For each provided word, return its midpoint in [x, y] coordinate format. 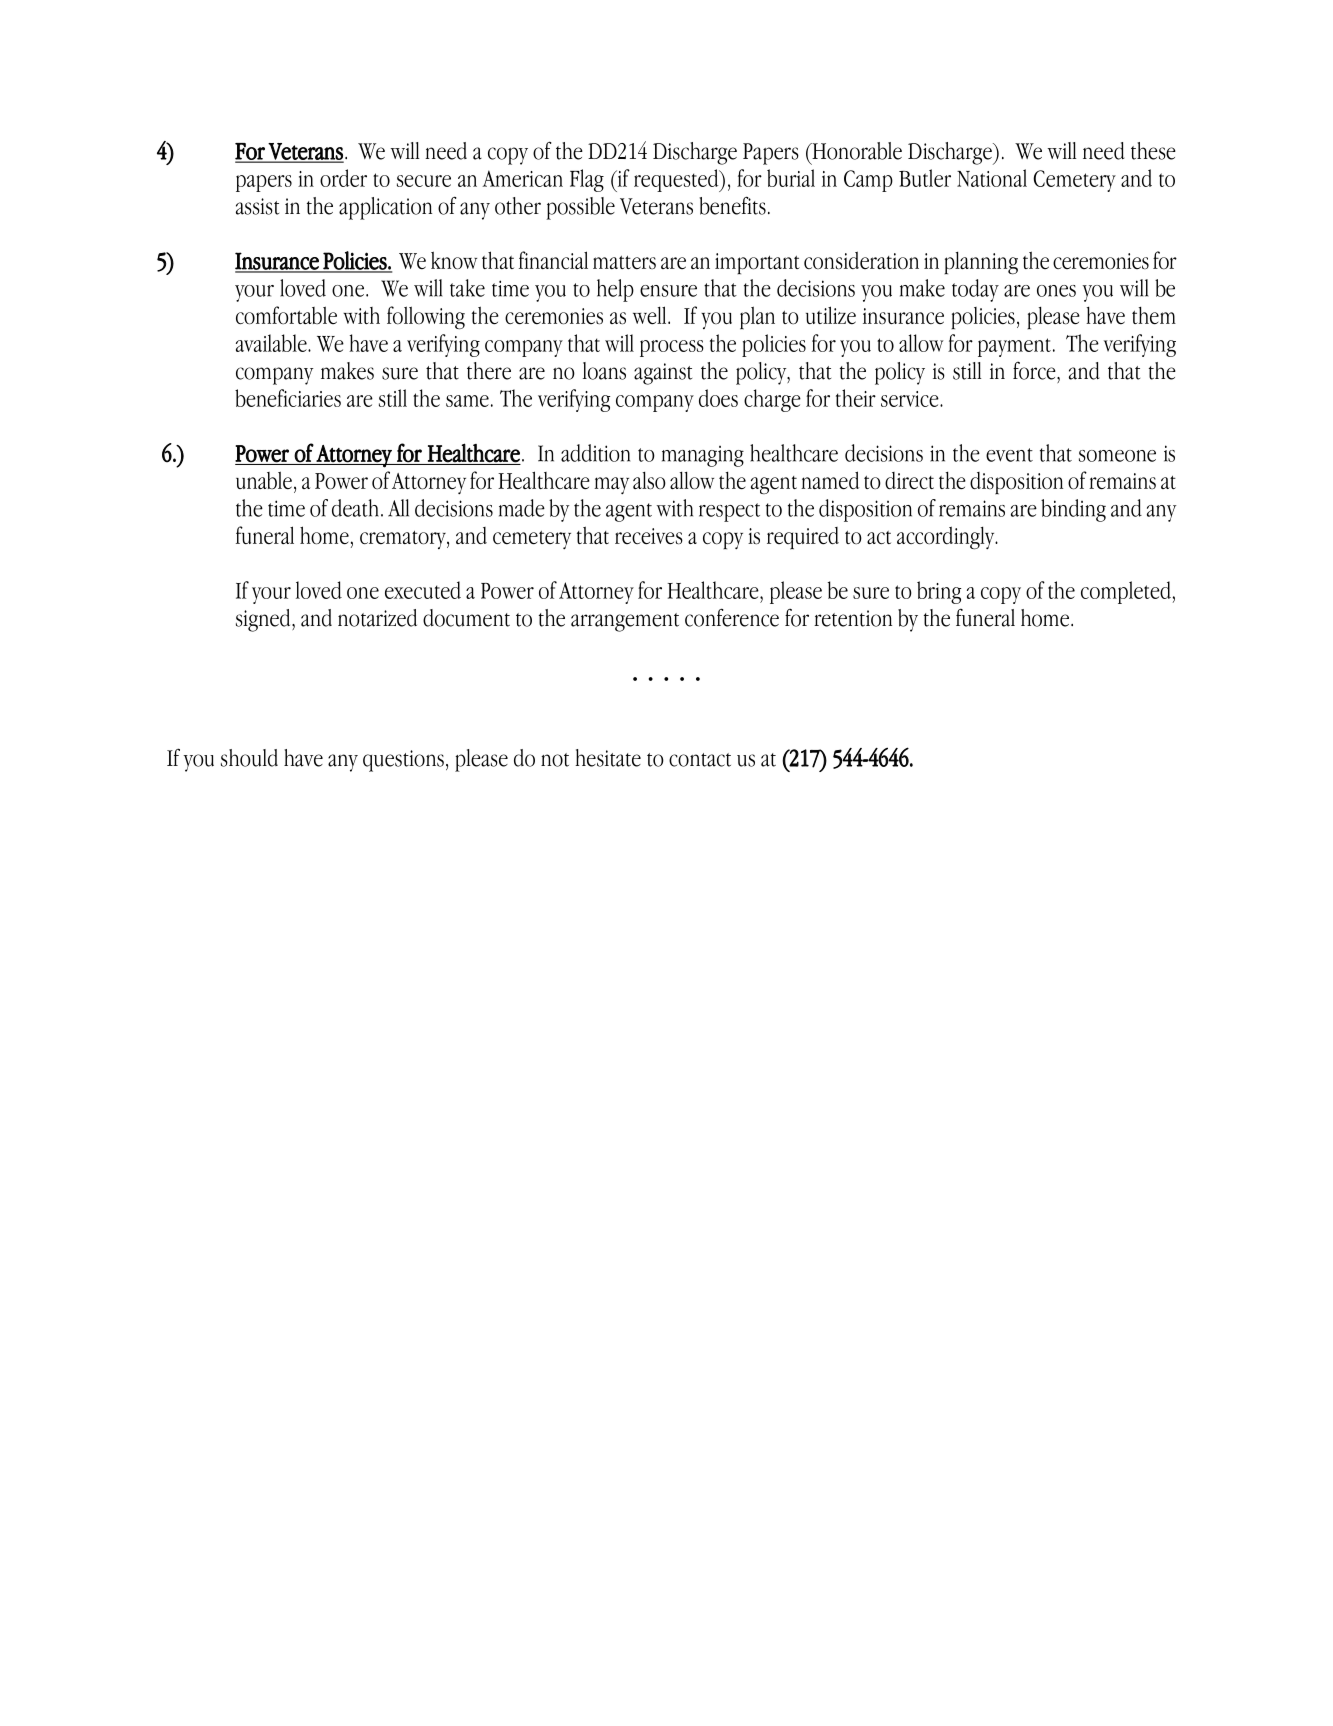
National [992, 178]
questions [403, 761]
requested [677, 180]
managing [703, 456]
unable [264, 480]
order [343, 178]
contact [700, 760]
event [1009, 455]
